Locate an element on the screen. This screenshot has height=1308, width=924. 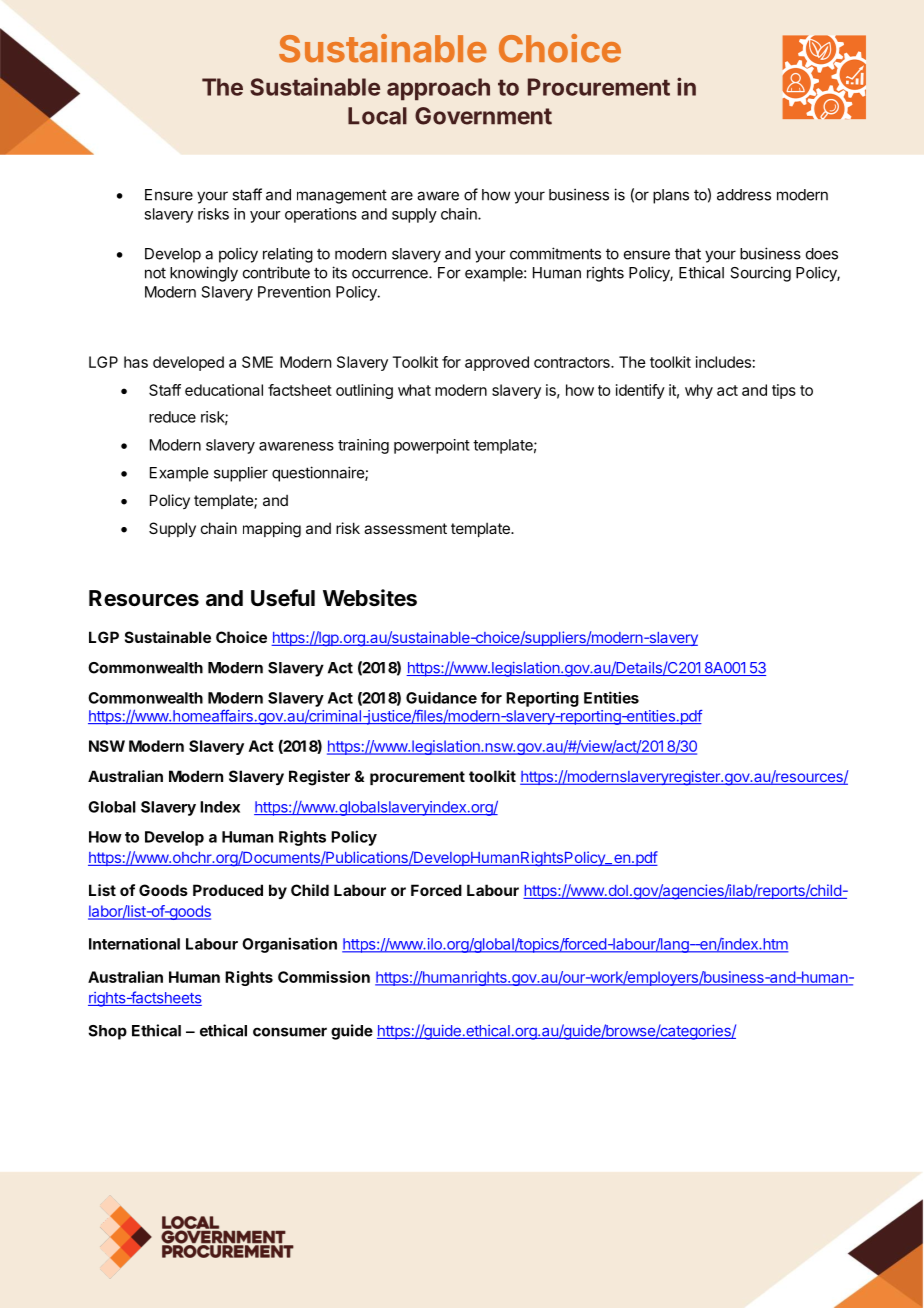
Produced is located at coordinates (228, 890).
